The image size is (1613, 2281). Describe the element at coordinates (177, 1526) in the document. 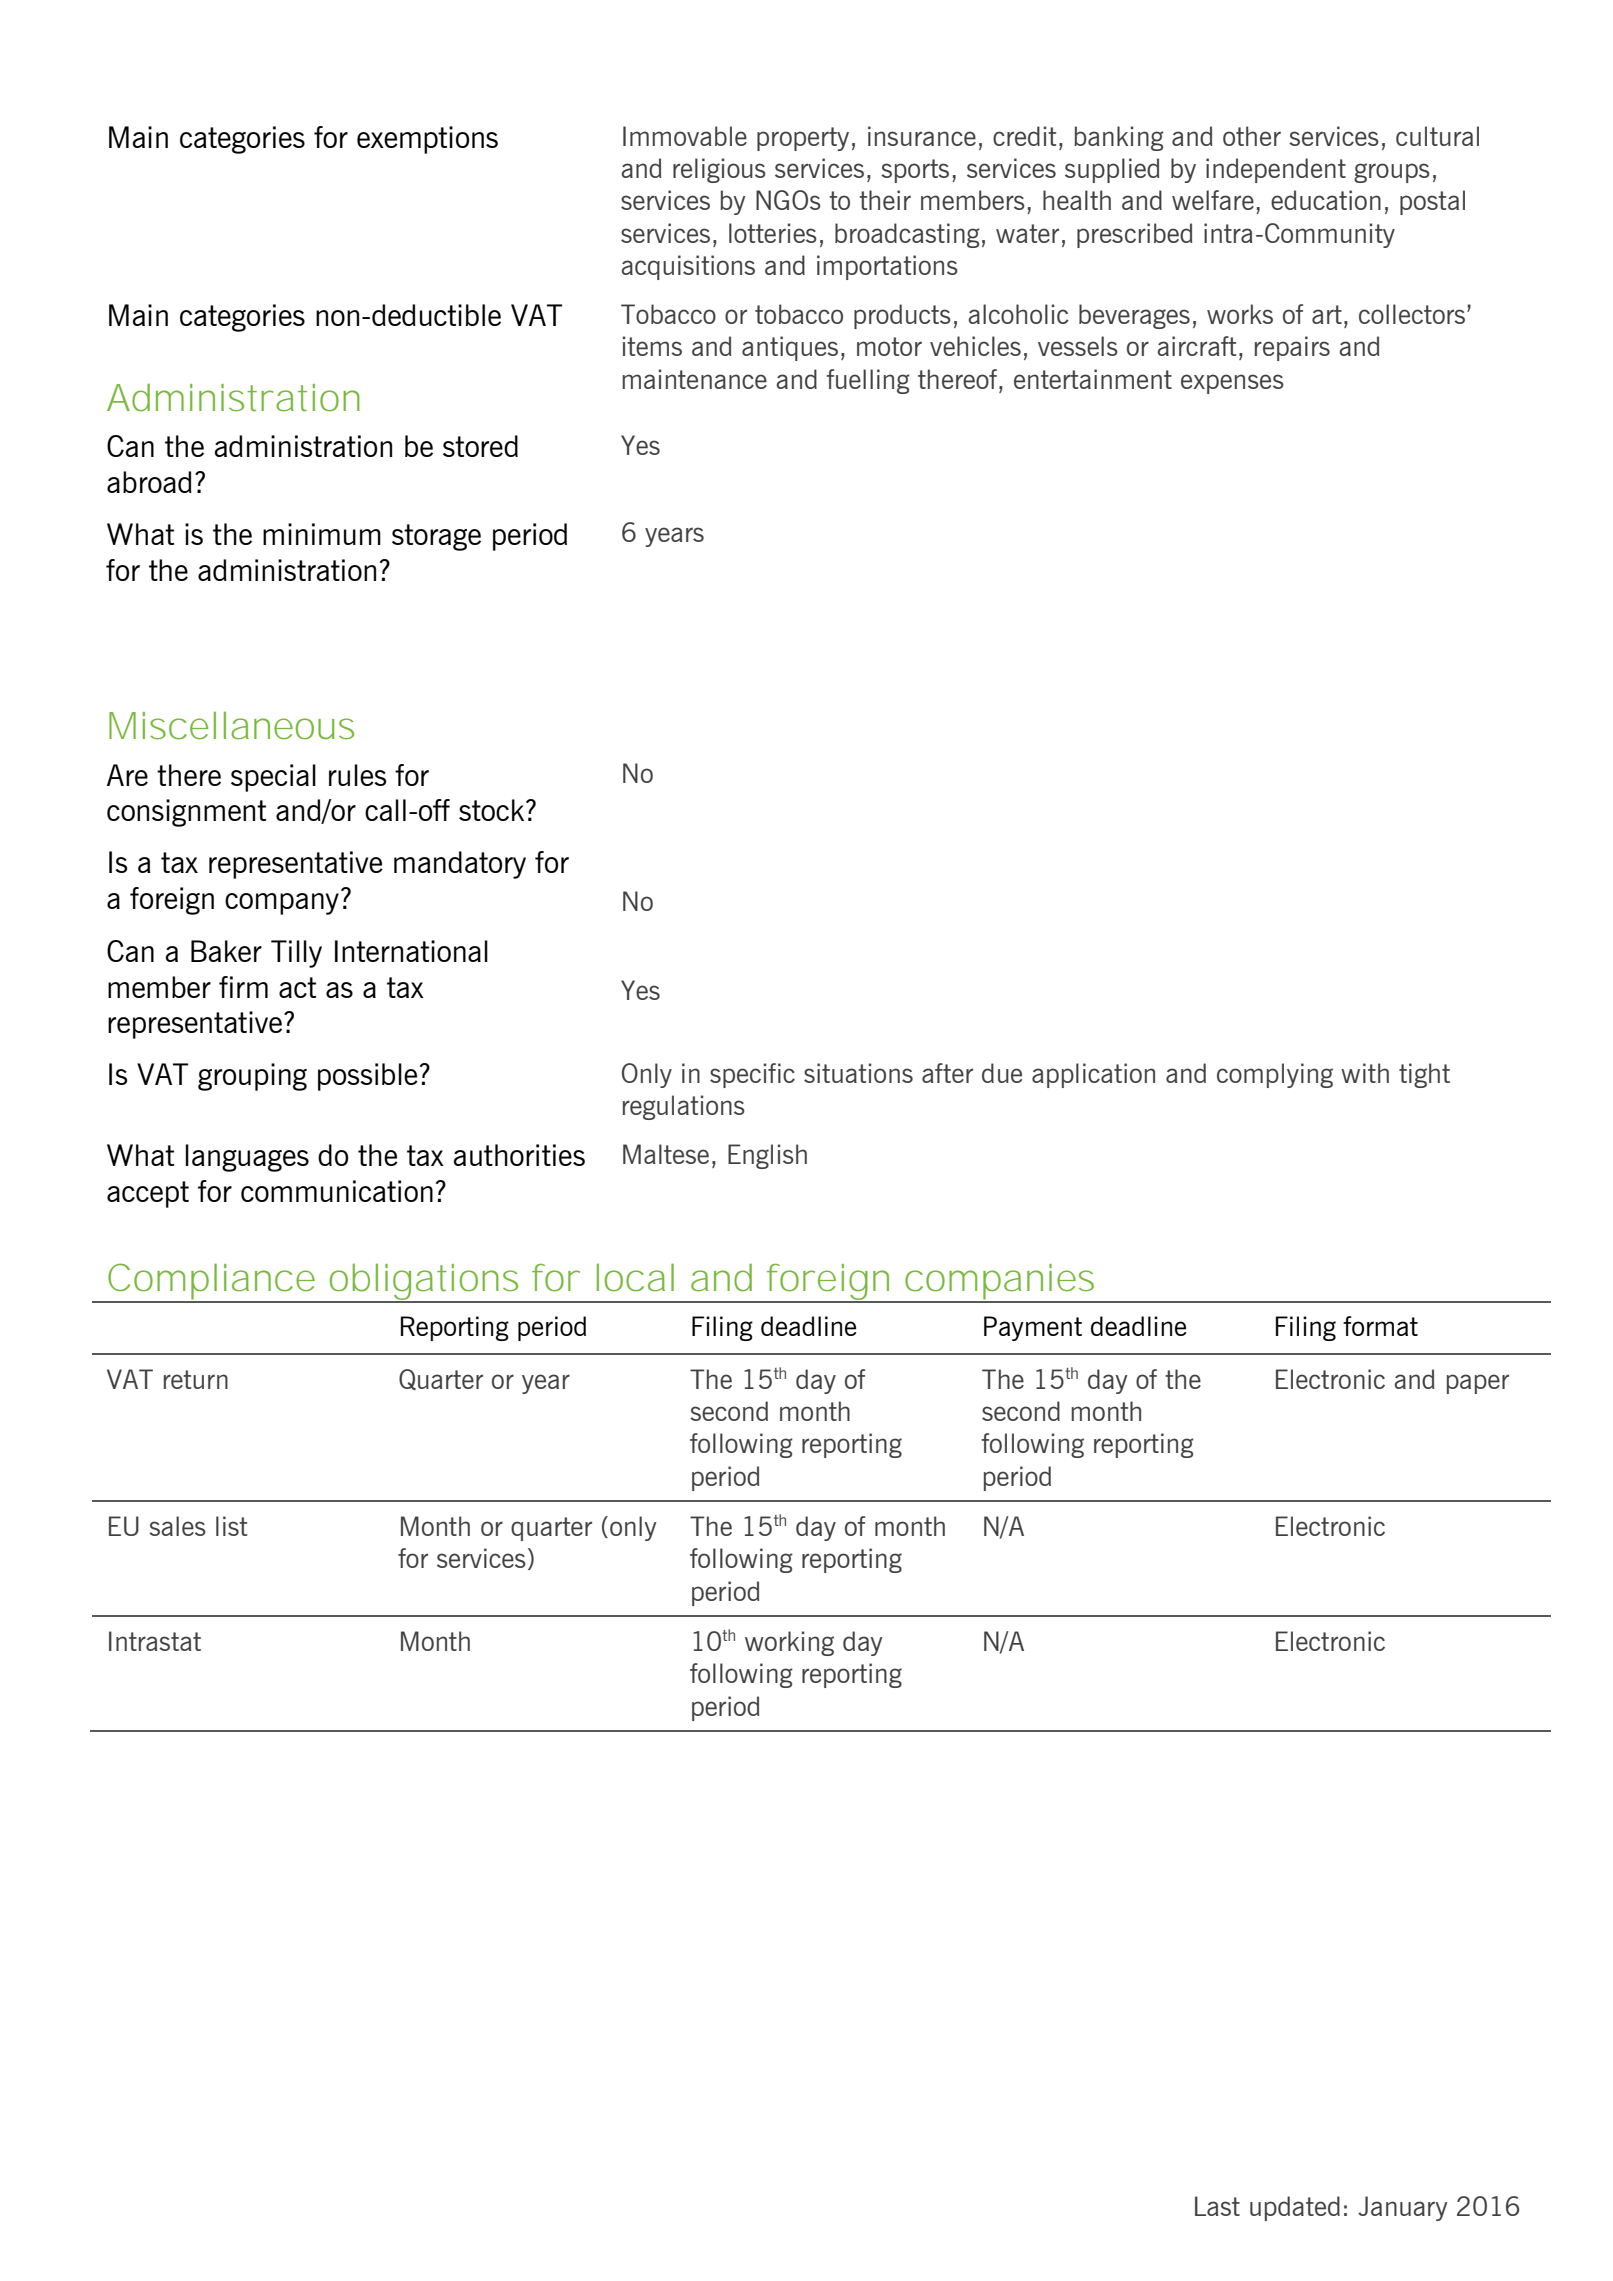

I see `sales` at that location.
